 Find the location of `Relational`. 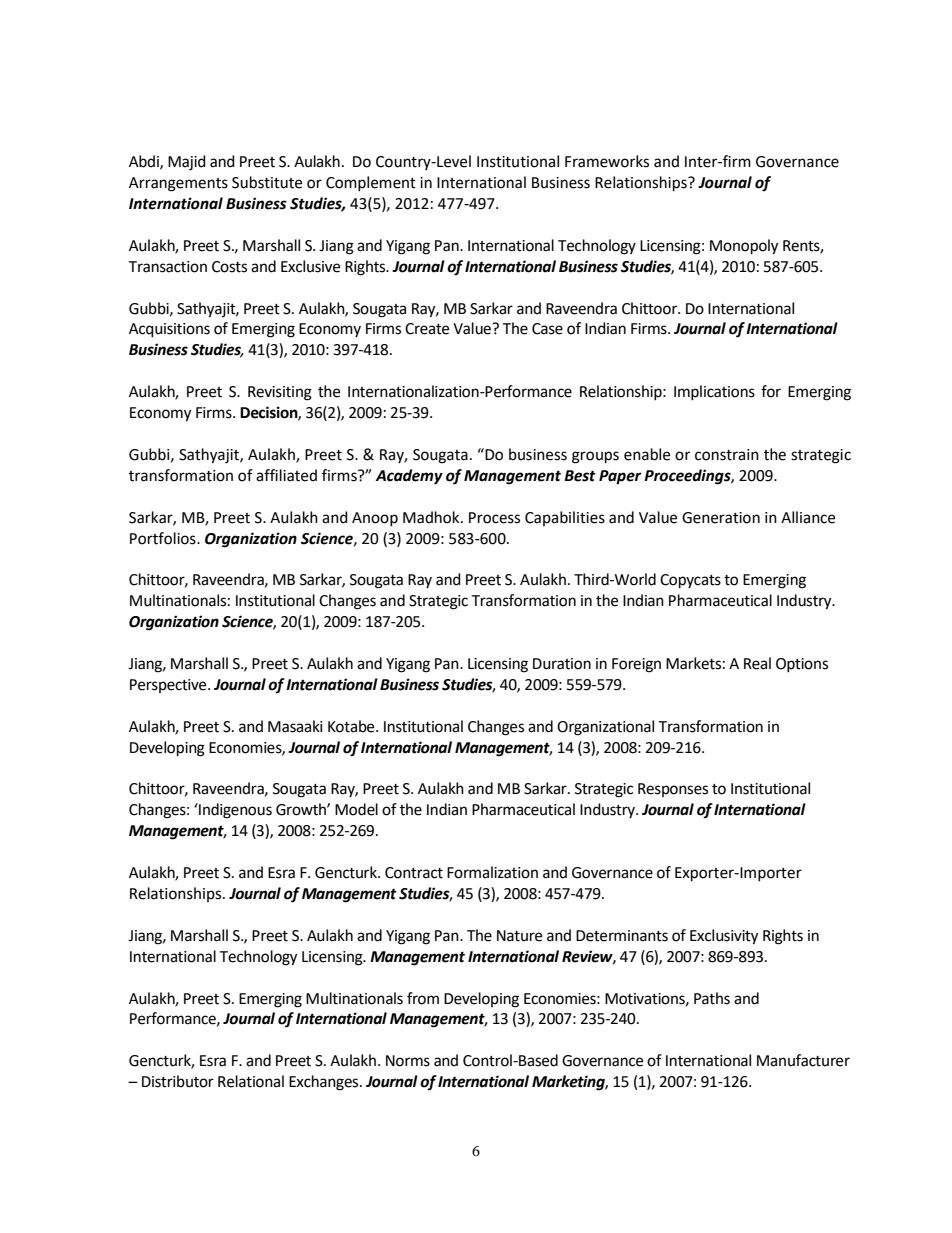

Relational is located at coordinates (251, 1081).
